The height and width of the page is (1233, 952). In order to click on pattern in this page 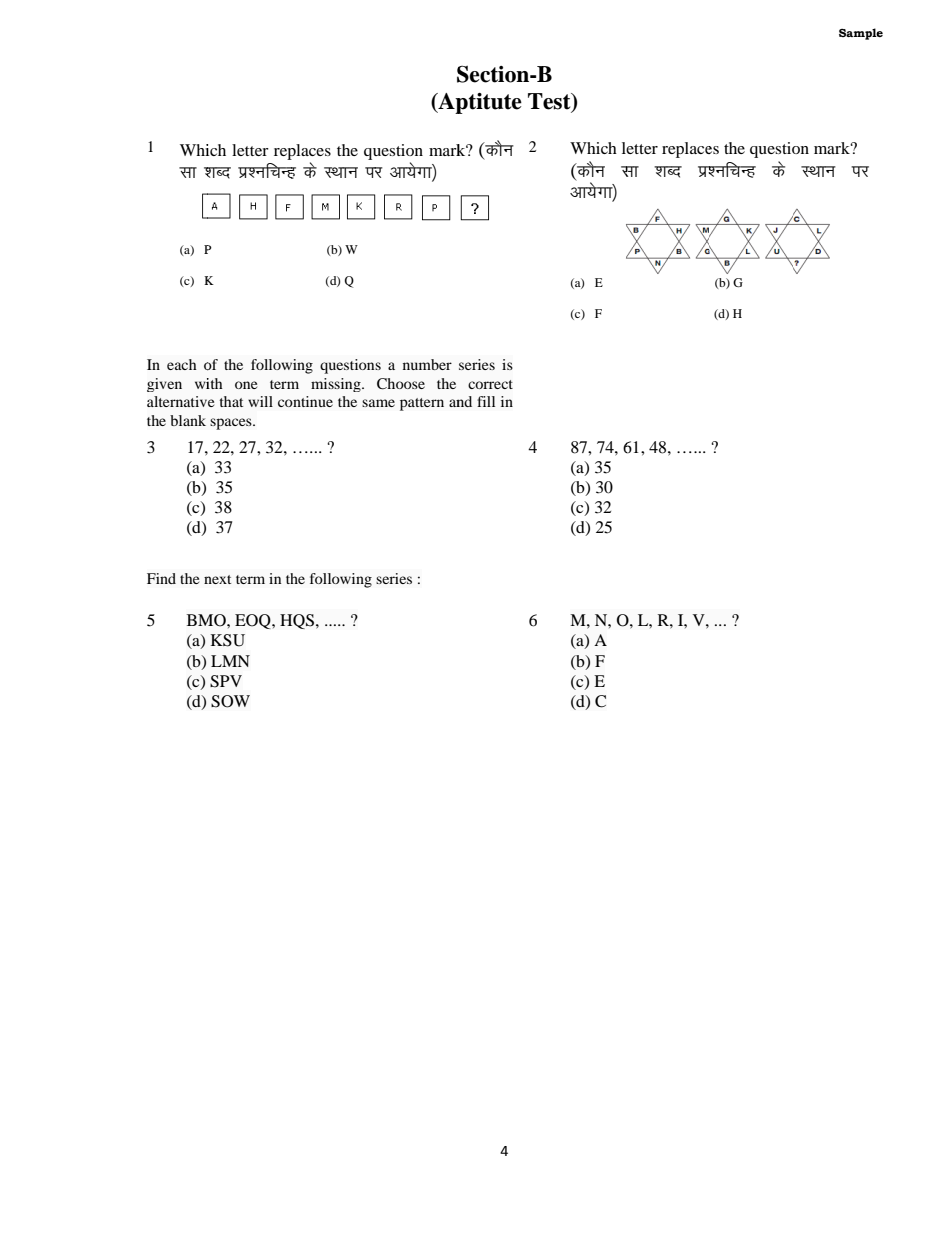, I will do `click(422, 404)`.
